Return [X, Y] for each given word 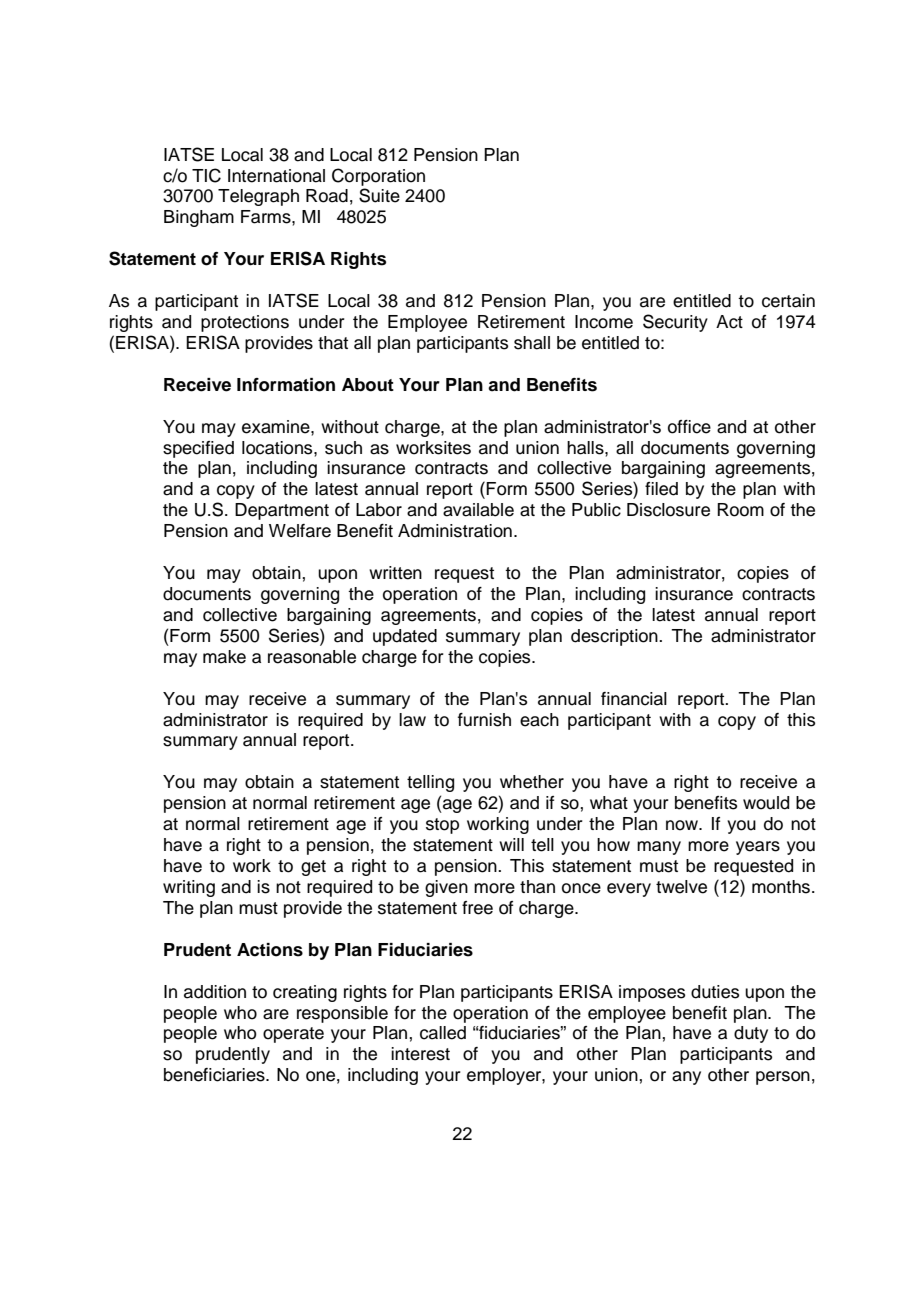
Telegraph [258, 197]
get [313, 868]
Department [282, 511]
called [443, 1033]
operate [293, 1035]
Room [740, 510]
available [478, 510]
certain [788, 301]
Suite [379, 195]
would [766, 803]
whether [532, 782]
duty [751, 1034]
